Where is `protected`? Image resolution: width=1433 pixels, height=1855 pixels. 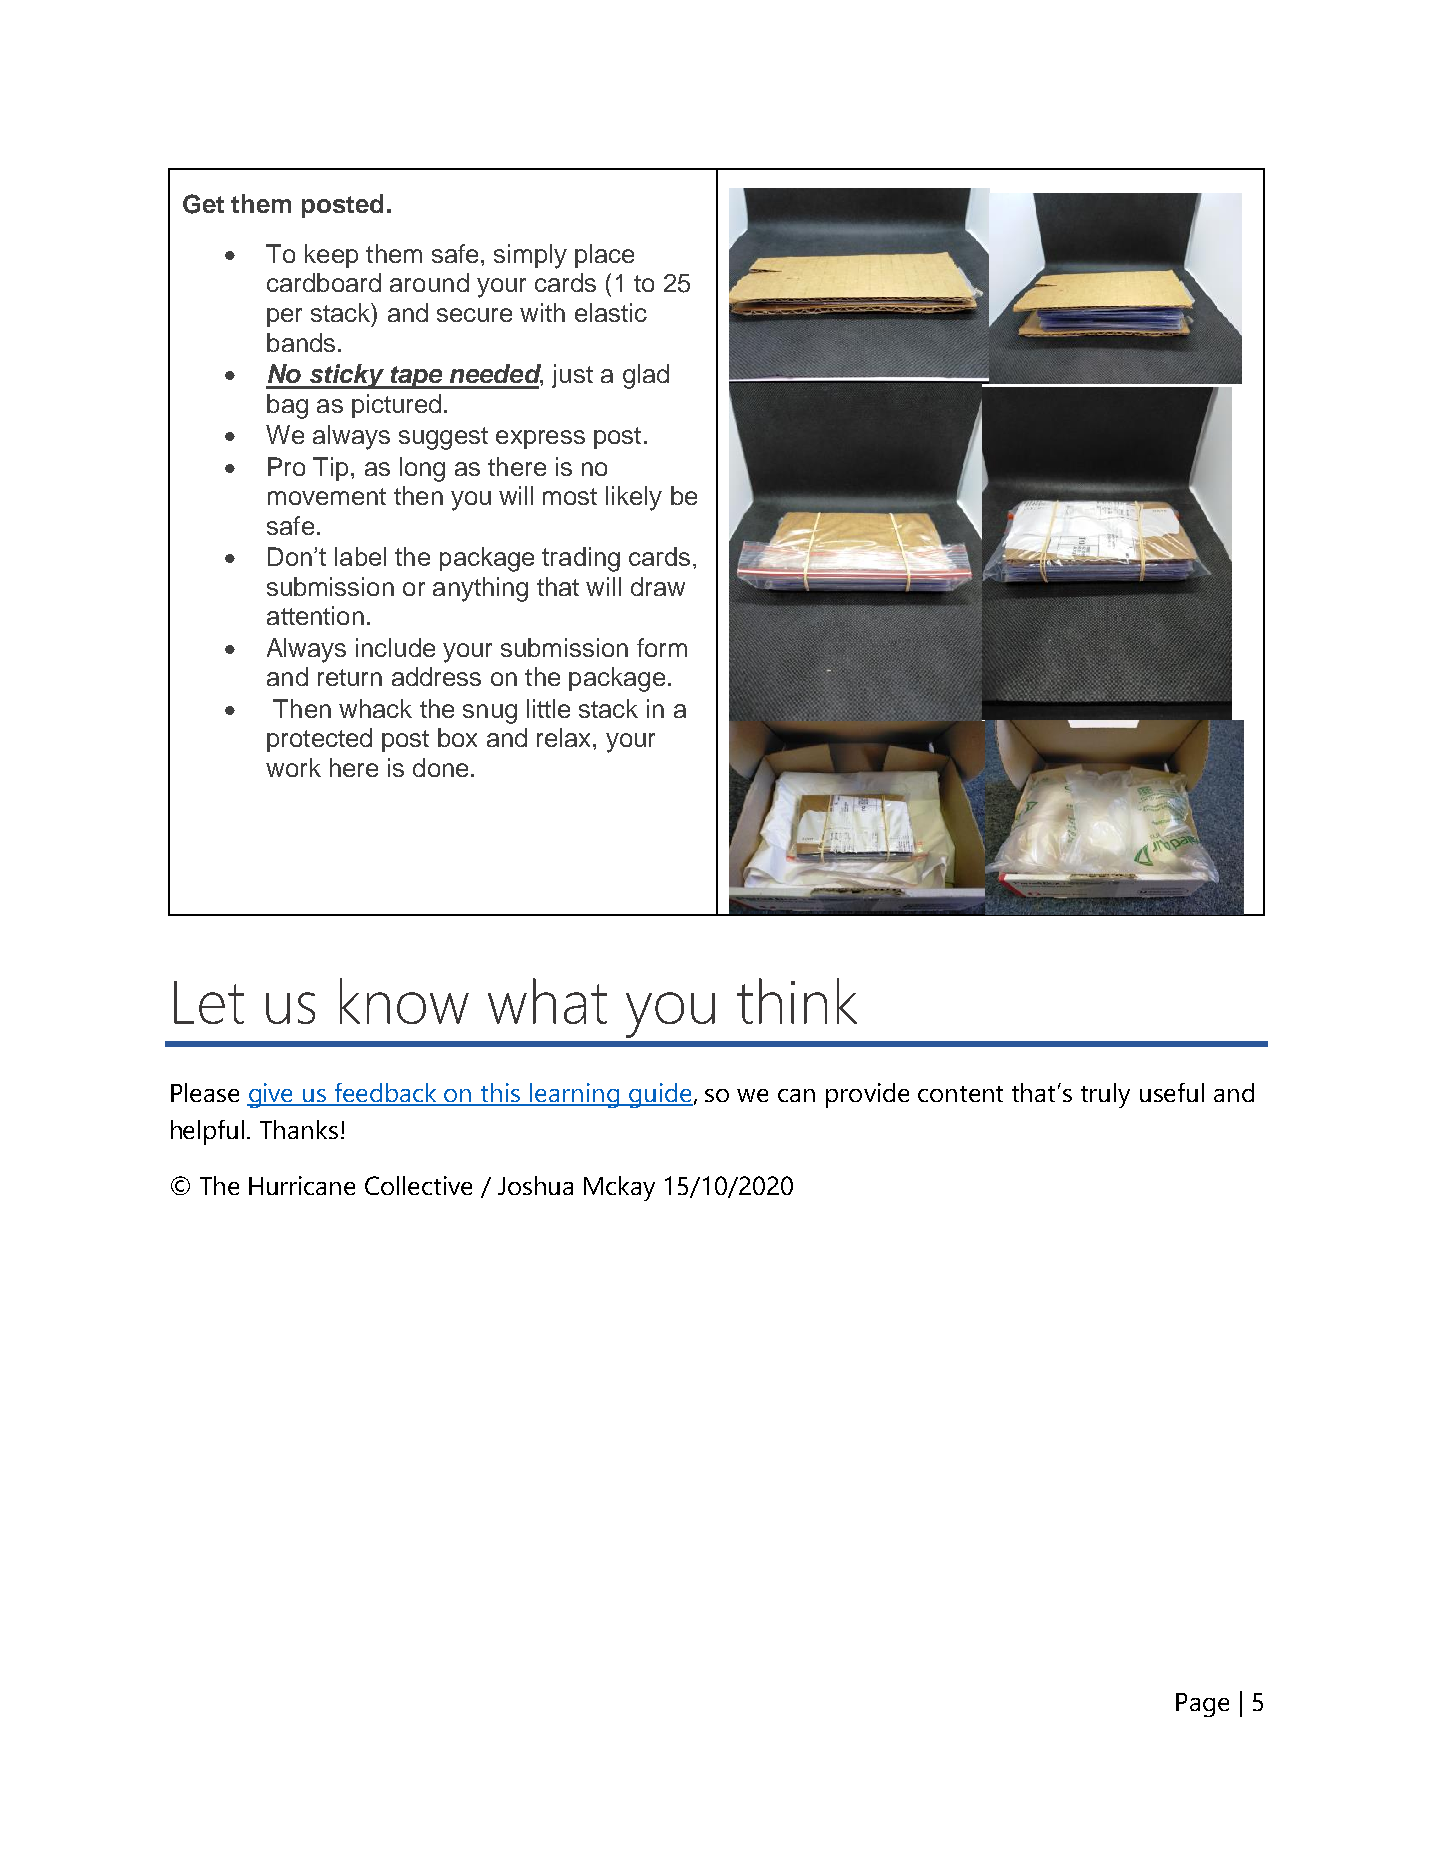 protected is located at coordinates (319, 740).
